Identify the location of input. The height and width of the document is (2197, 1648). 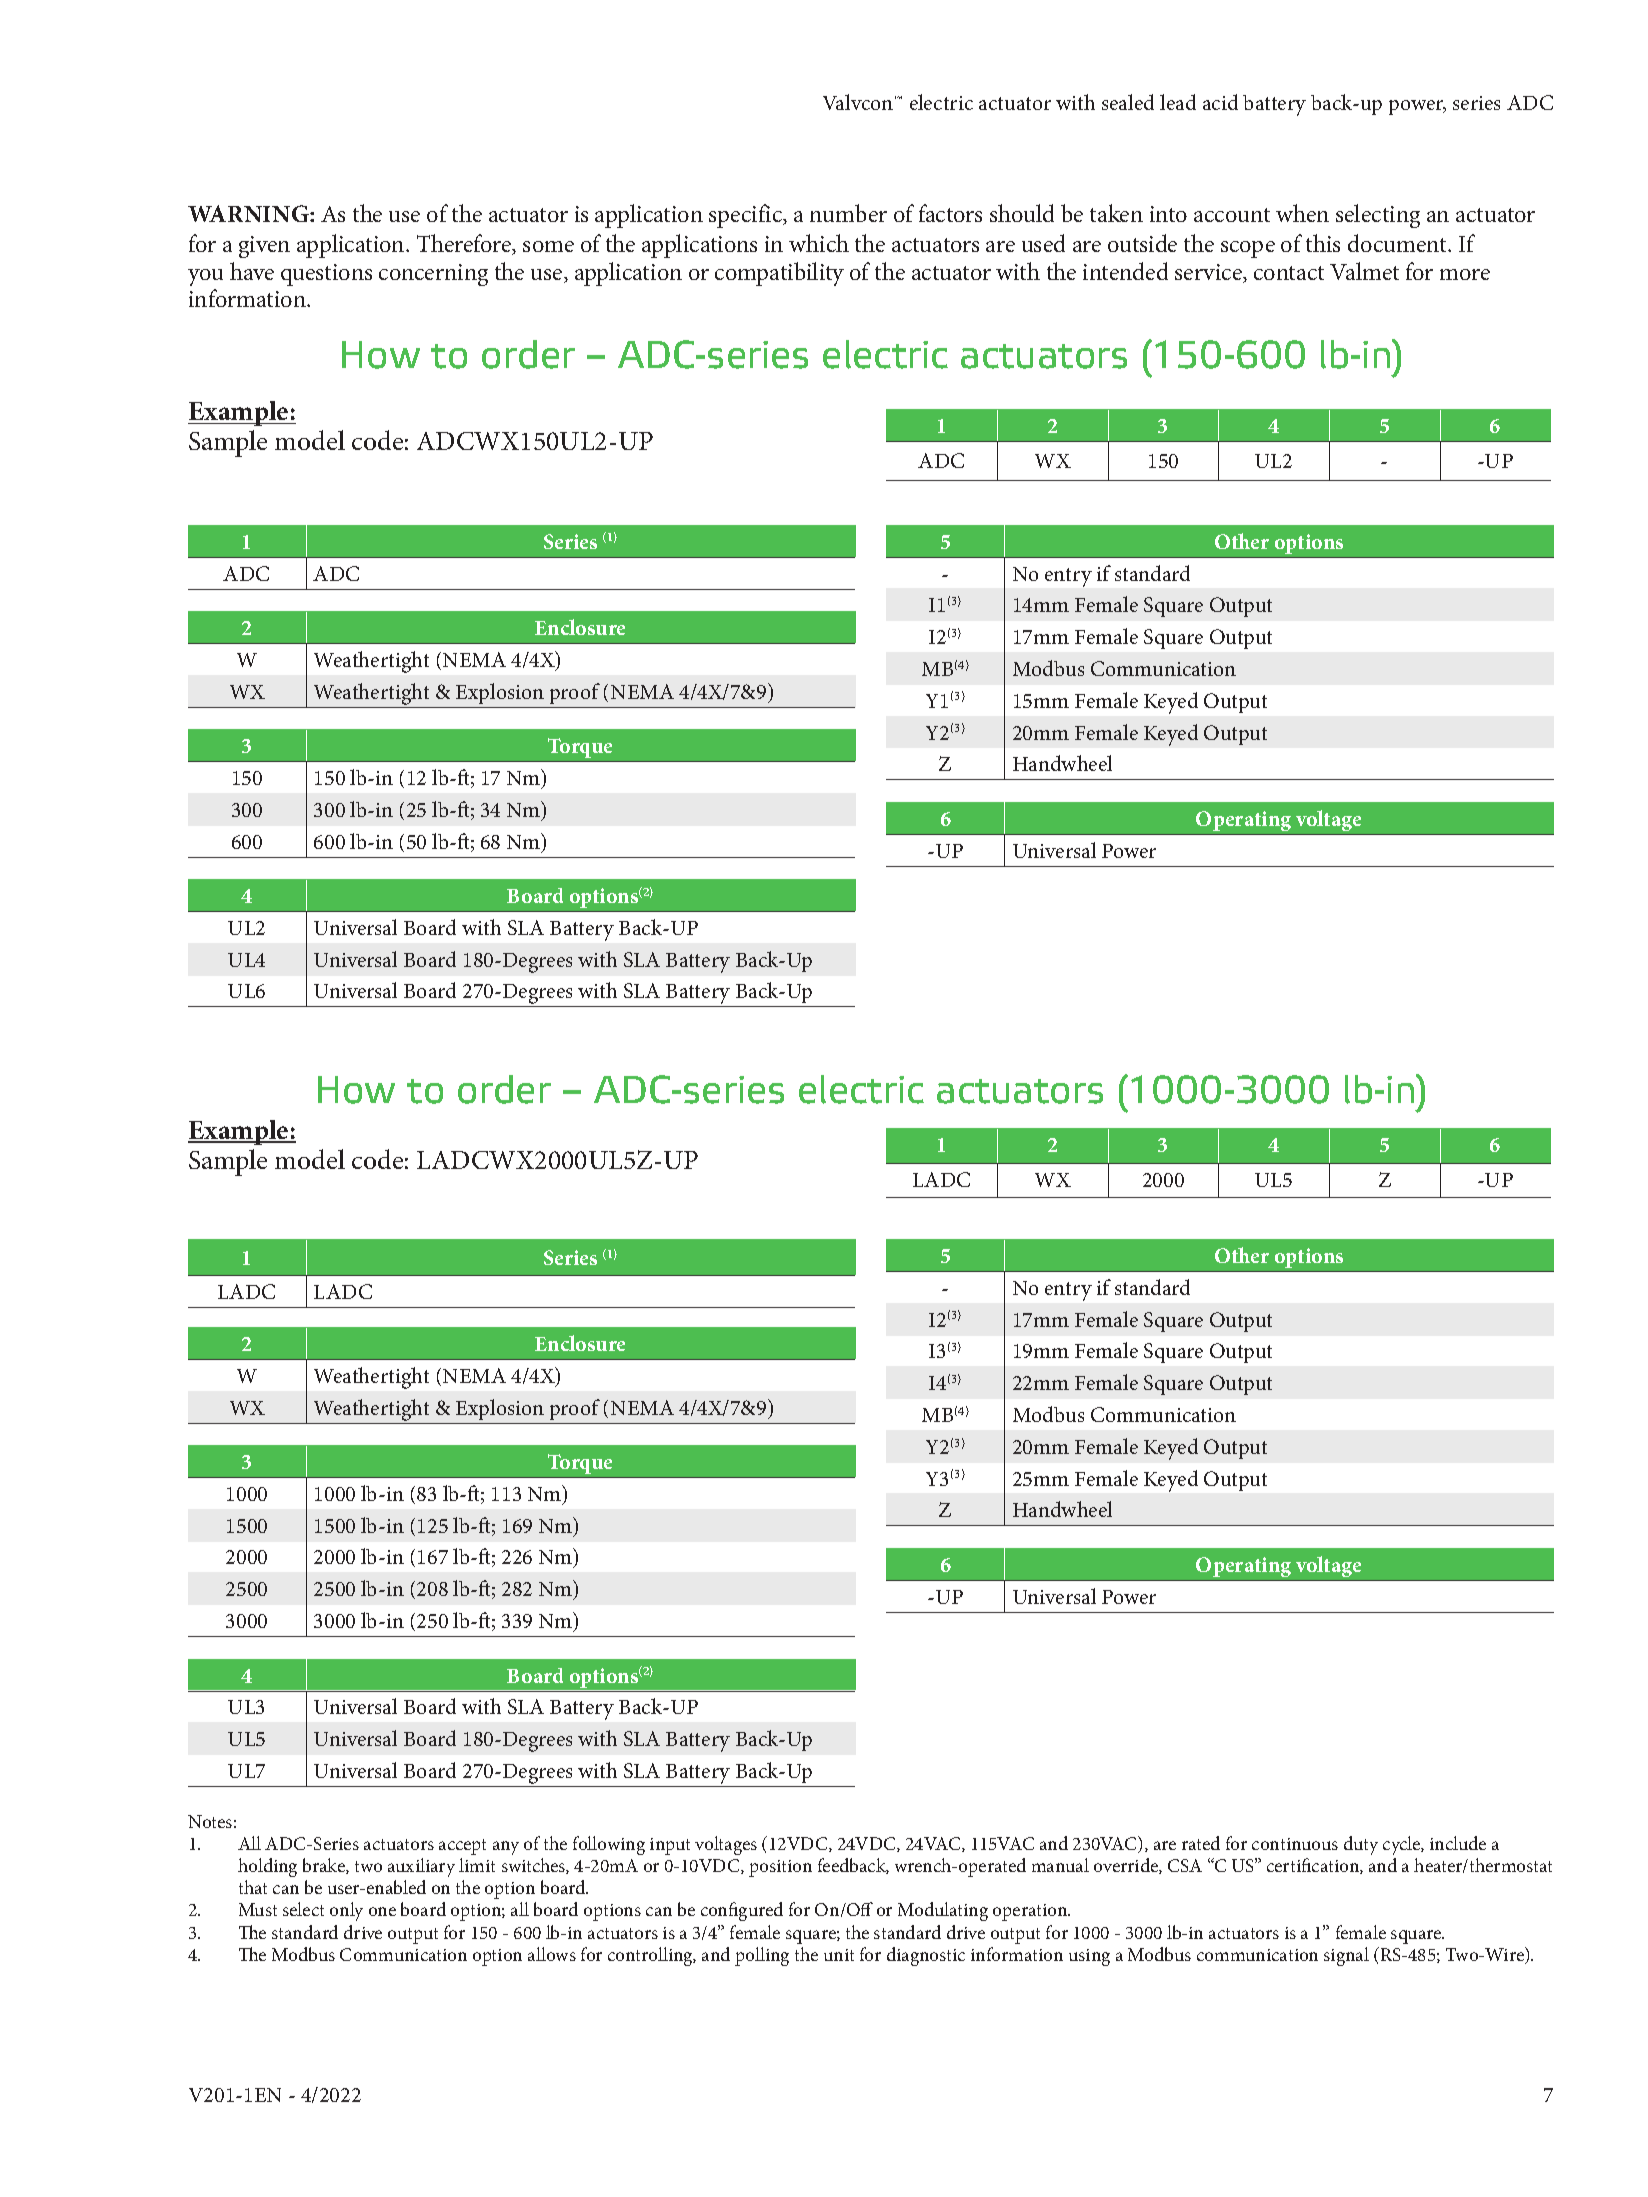
(670, 1846).
